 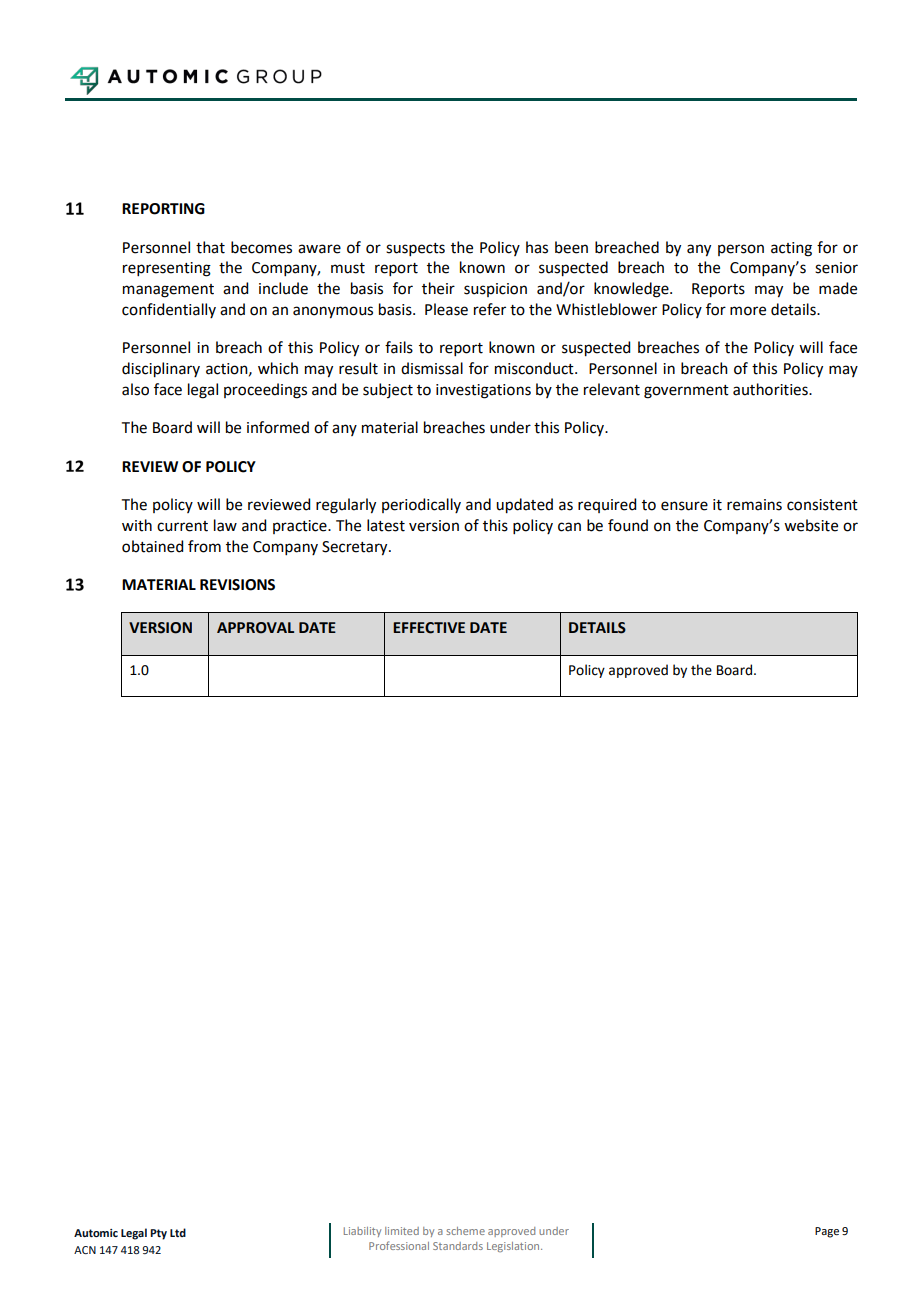 I want to click on their, so click(x=438, y=288).
